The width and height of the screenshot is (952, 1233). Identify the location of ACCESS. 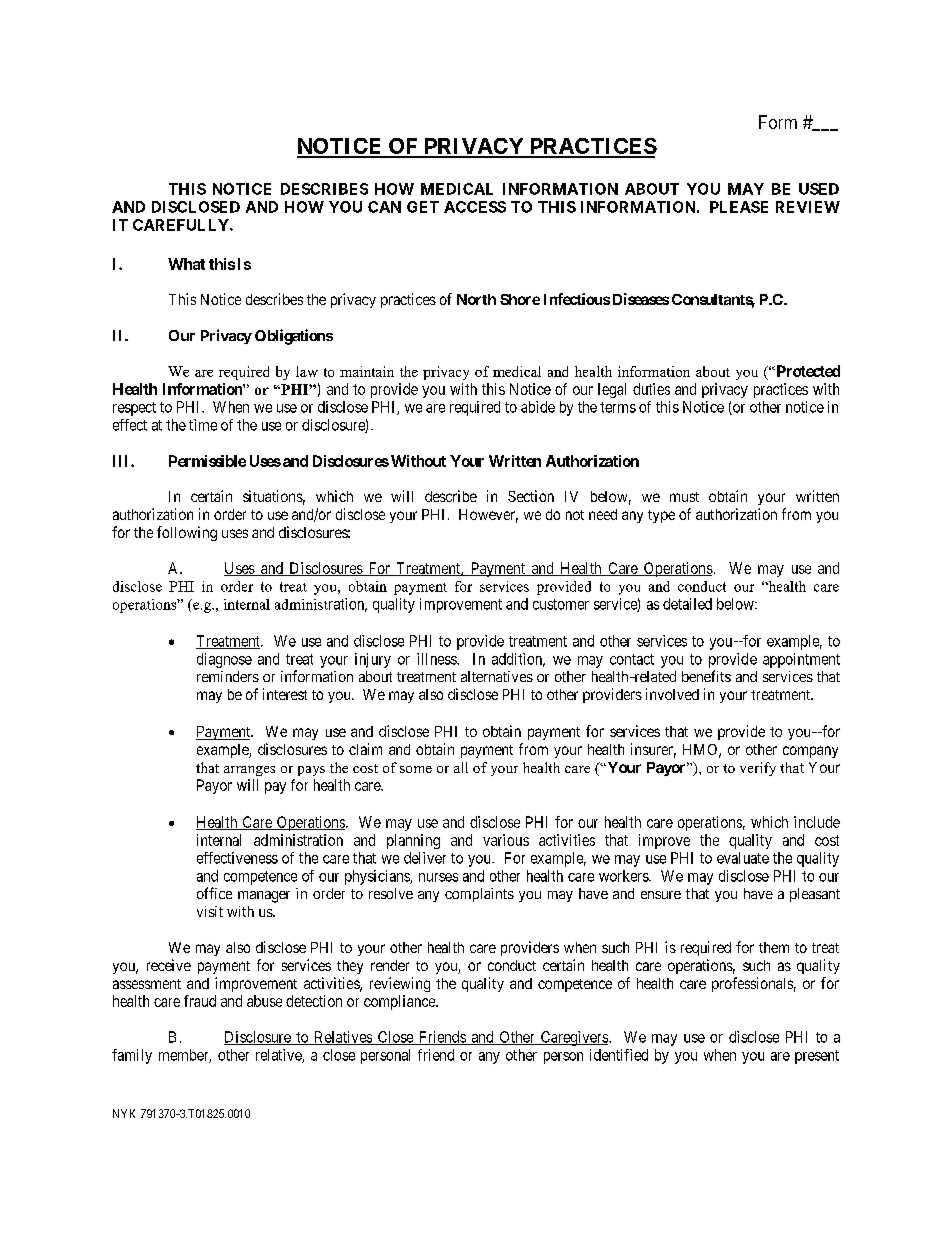
(475, 207).
